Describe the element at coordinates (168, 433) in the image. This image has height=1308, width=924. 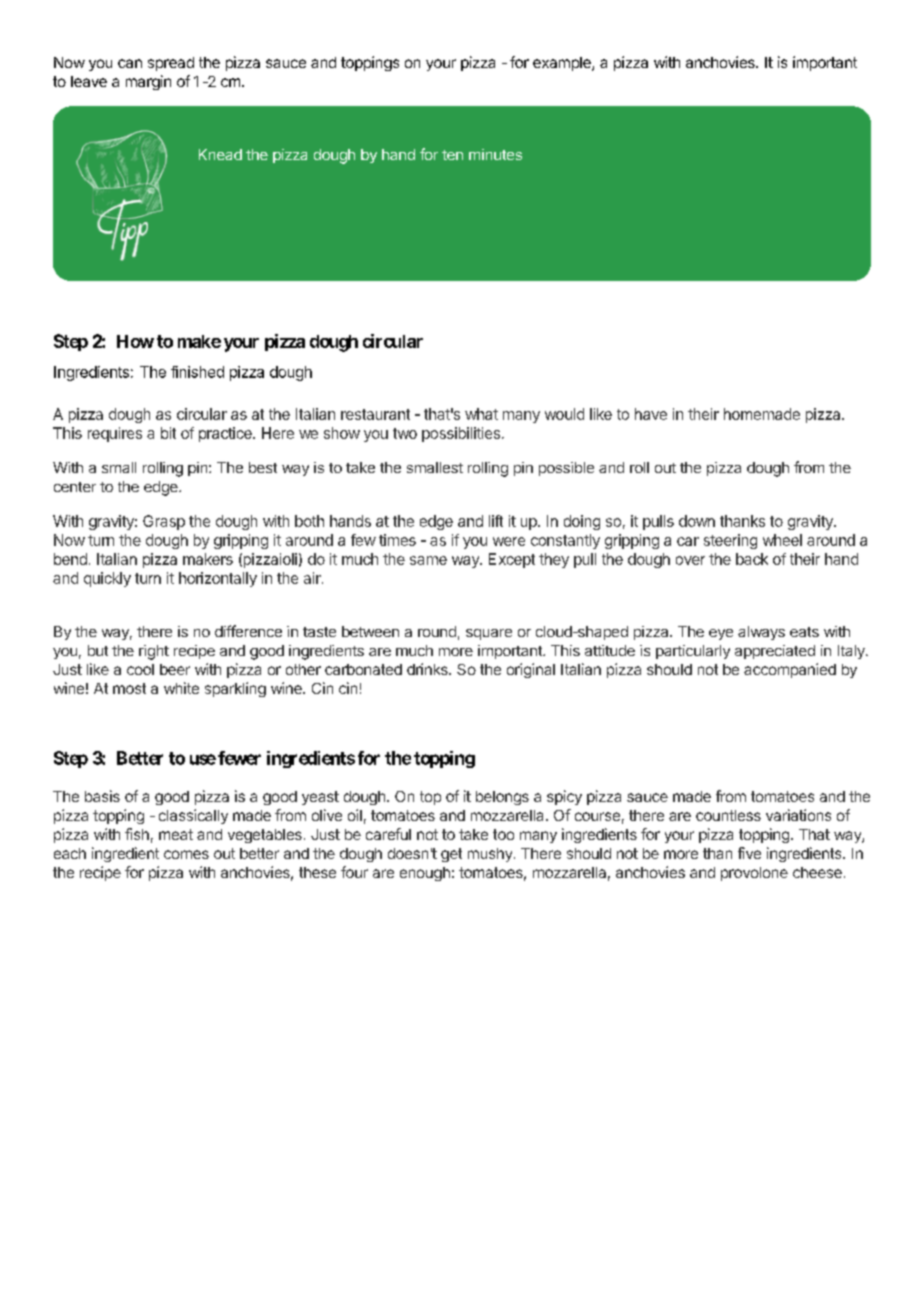
I see `bit` at that location.
